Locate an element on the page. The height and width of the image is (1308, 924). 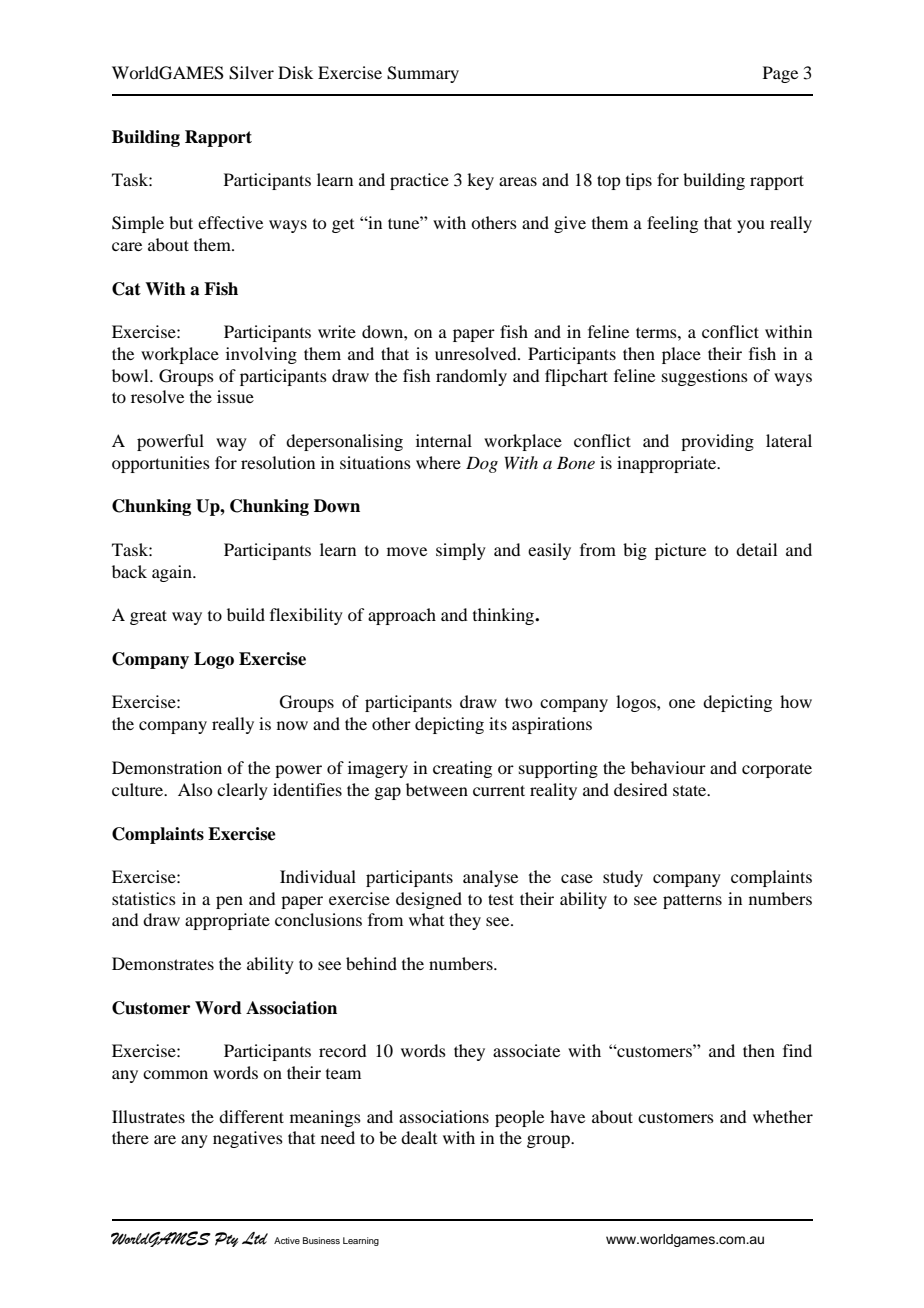
Summary is located at coordinates (423, 74).
